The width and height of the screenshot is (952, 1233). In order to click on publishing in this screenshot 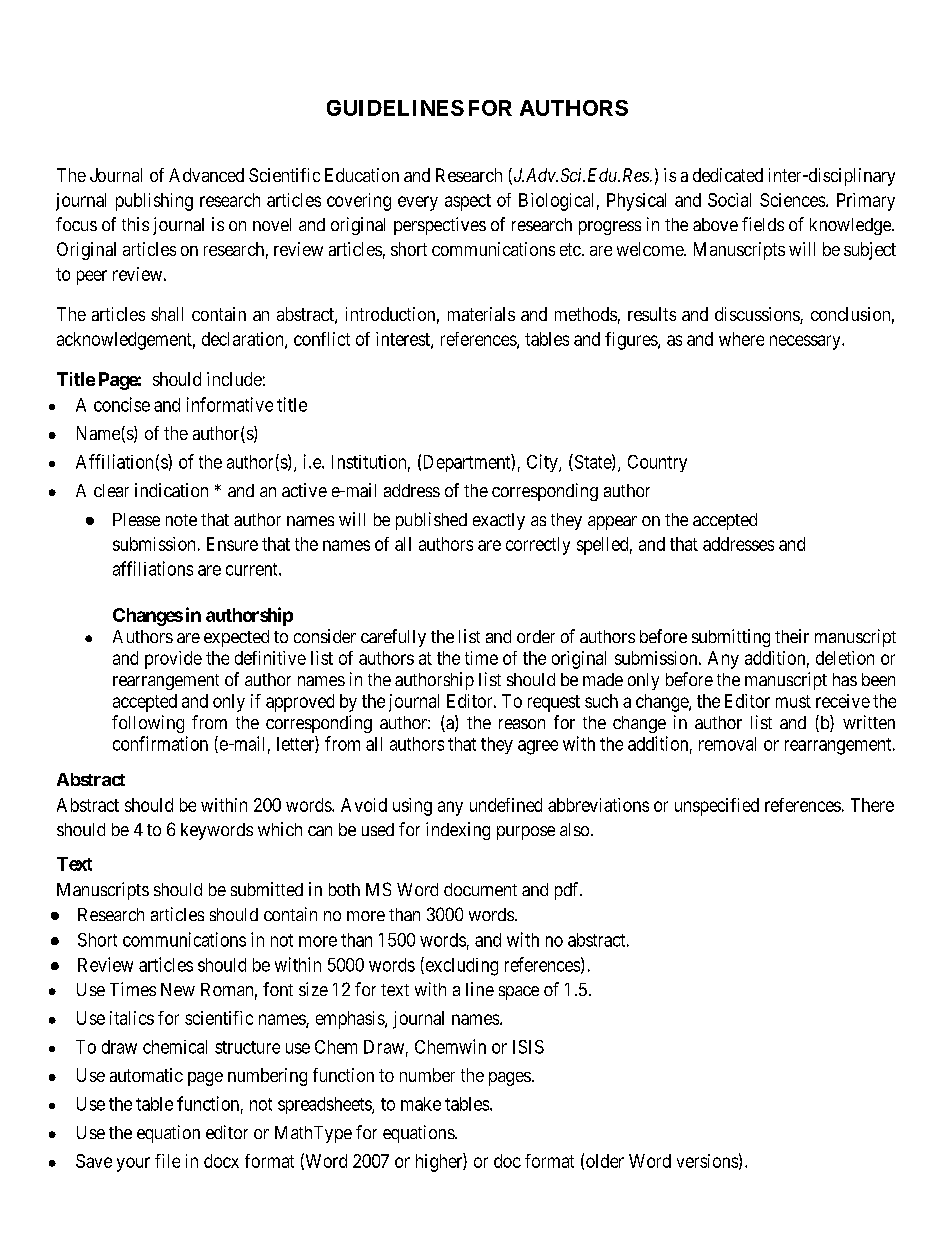, I will do `click(154, 202)`.
